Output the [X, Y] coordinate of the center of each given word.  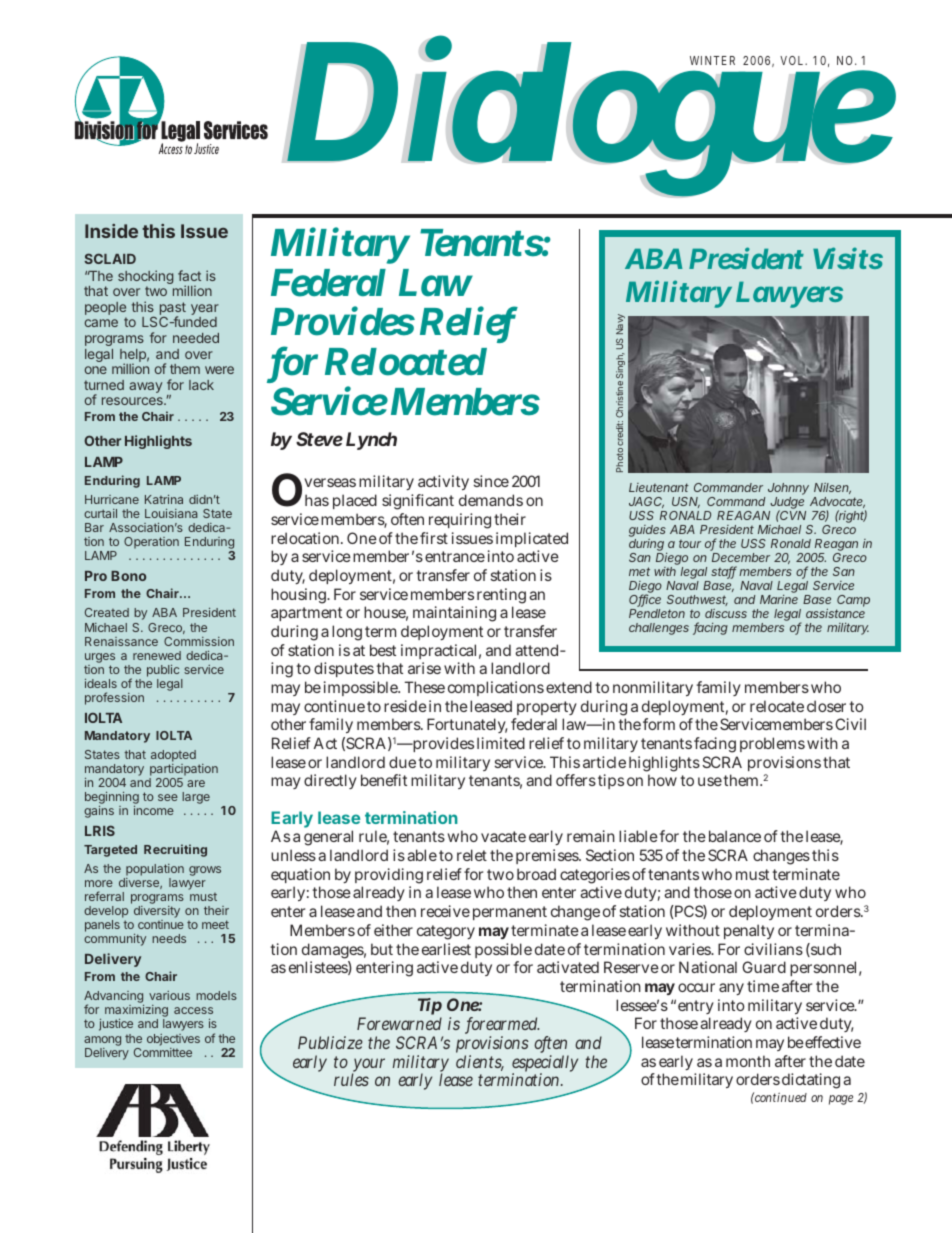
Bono [128, 576]
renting [500, 597]
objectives [173, 1040]
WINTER [712, 60]
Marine [779, 599]
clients [480, 1063]
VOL [791, 60]
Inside [111, 231]
